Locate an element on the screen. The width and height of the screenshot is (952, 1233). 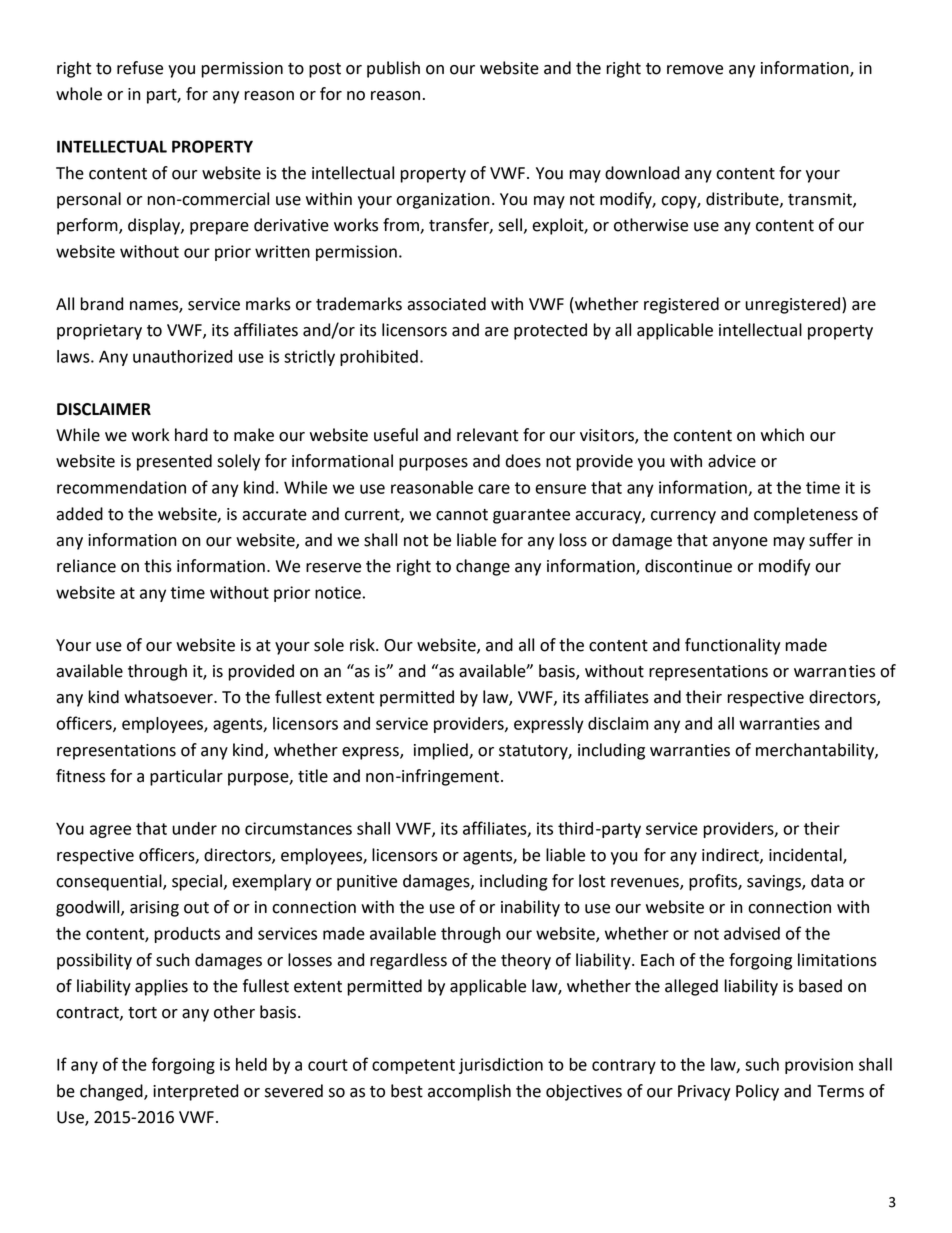
indirect is located at coordinates (731, 855).
